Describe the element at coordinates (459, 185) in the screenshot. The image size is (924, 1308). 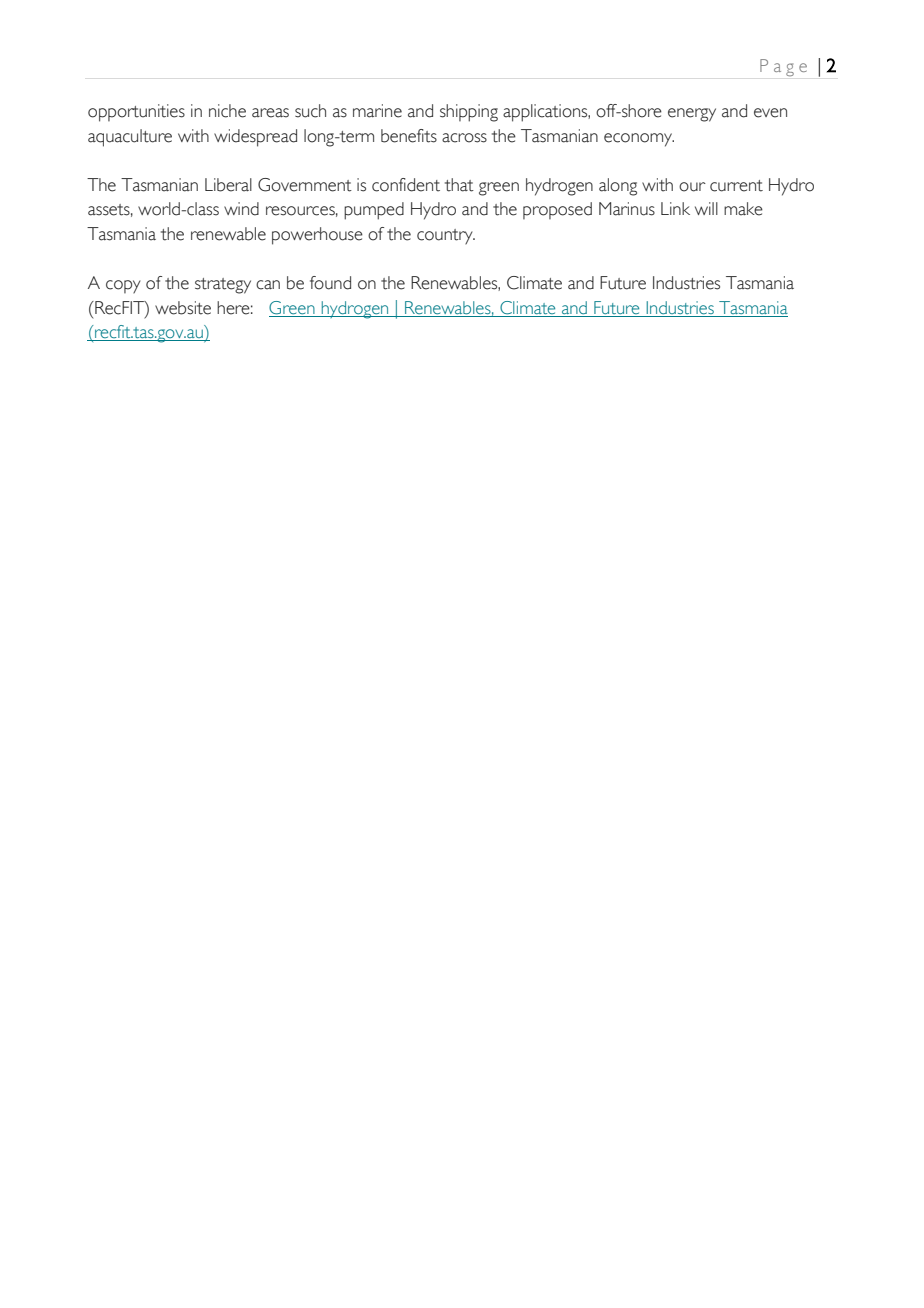
I see `that` at that location.
